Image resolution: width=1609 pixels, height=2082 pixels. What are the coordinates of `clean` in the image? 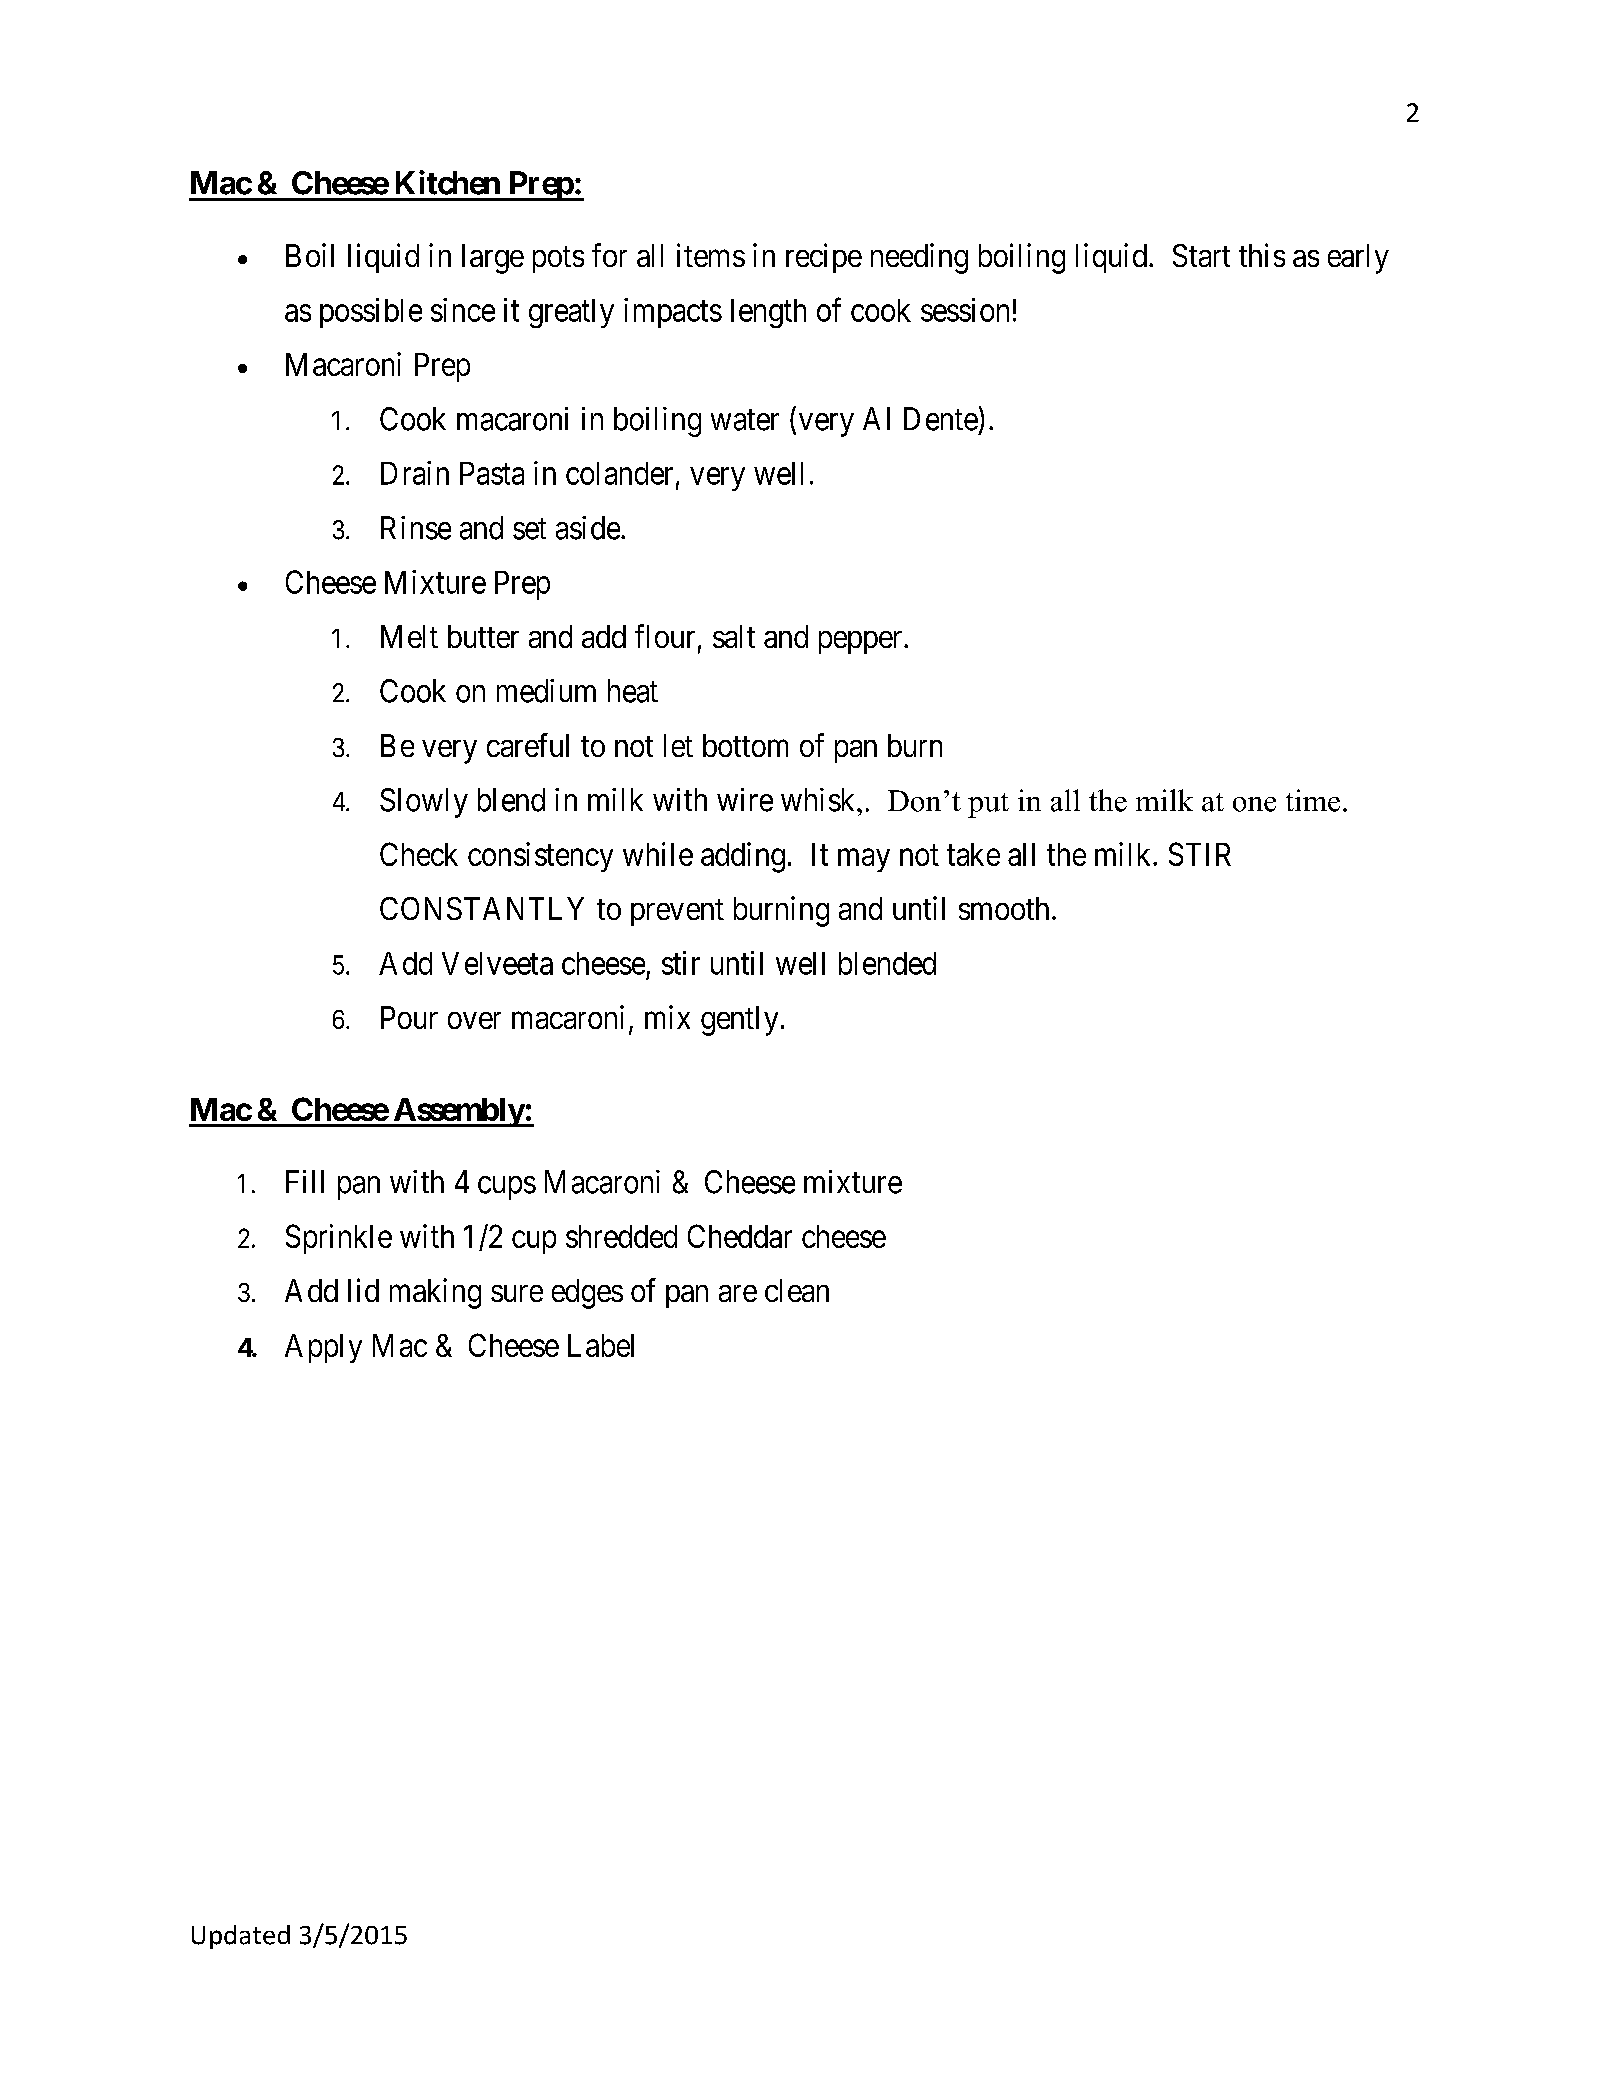 It's located at (797, 1290).
